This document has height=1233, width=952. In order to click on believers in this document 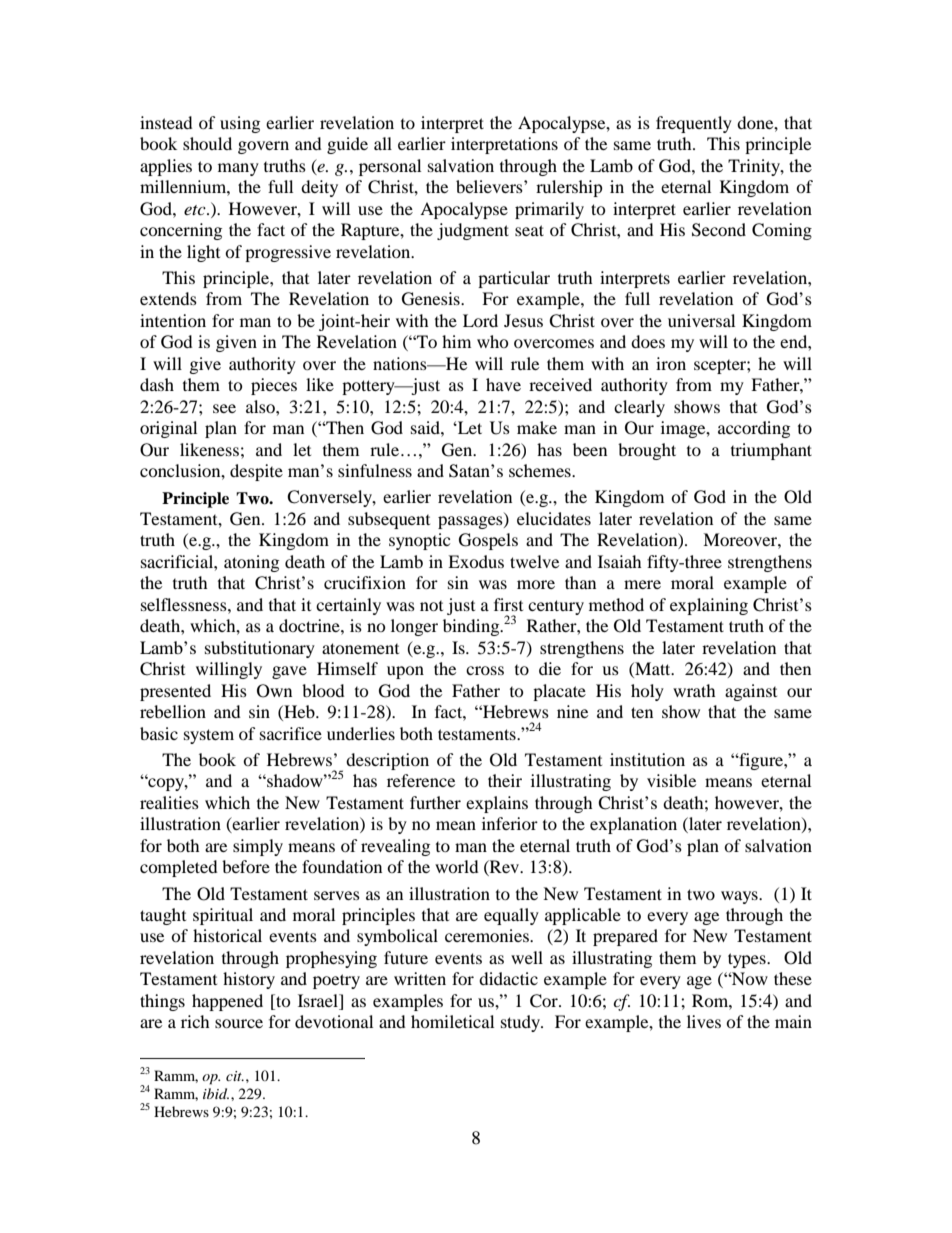, I will do `click(490, 186)`.
